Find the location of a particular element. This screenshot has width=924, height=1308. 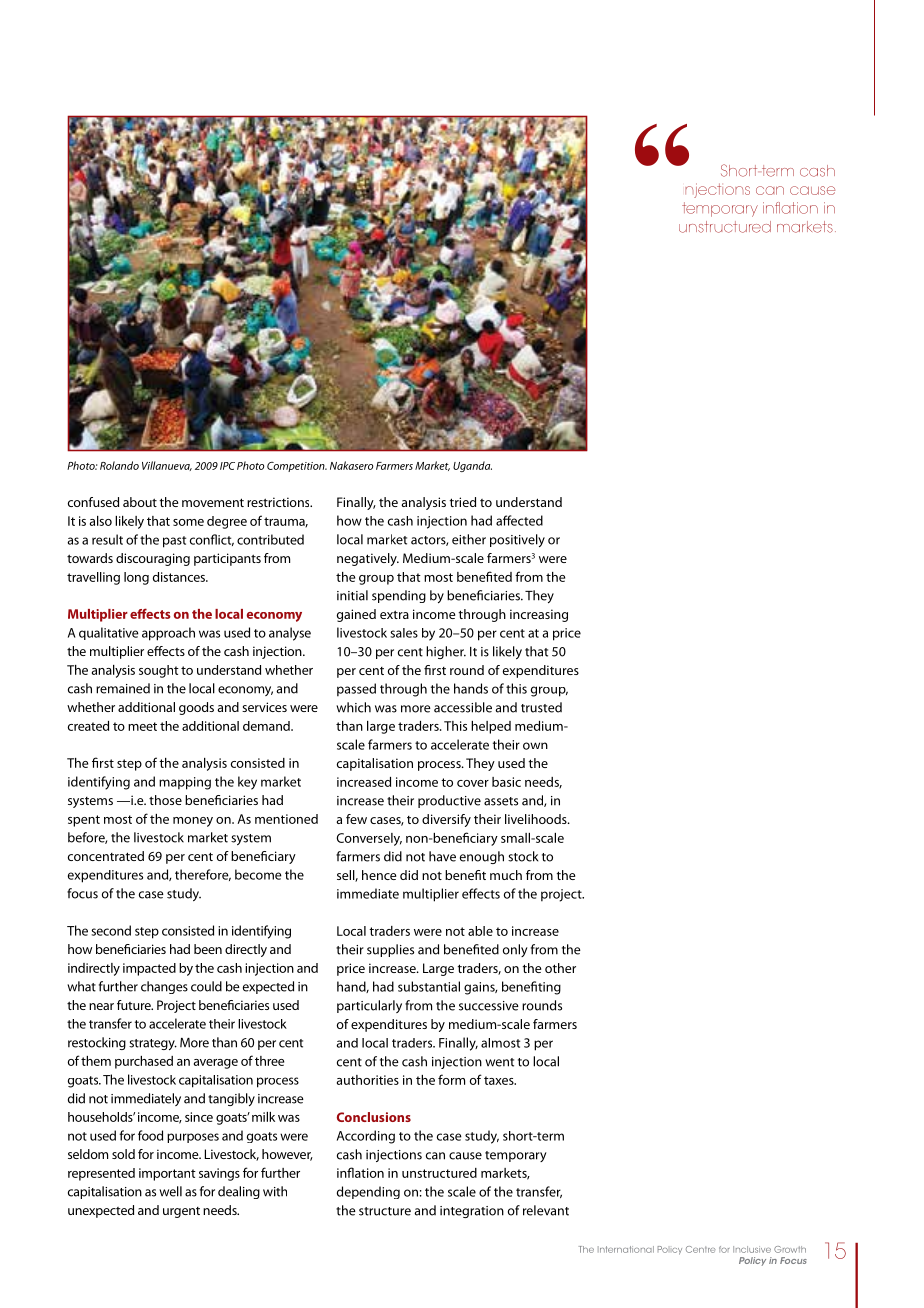

trusted is located at coordinates (541, 707).
